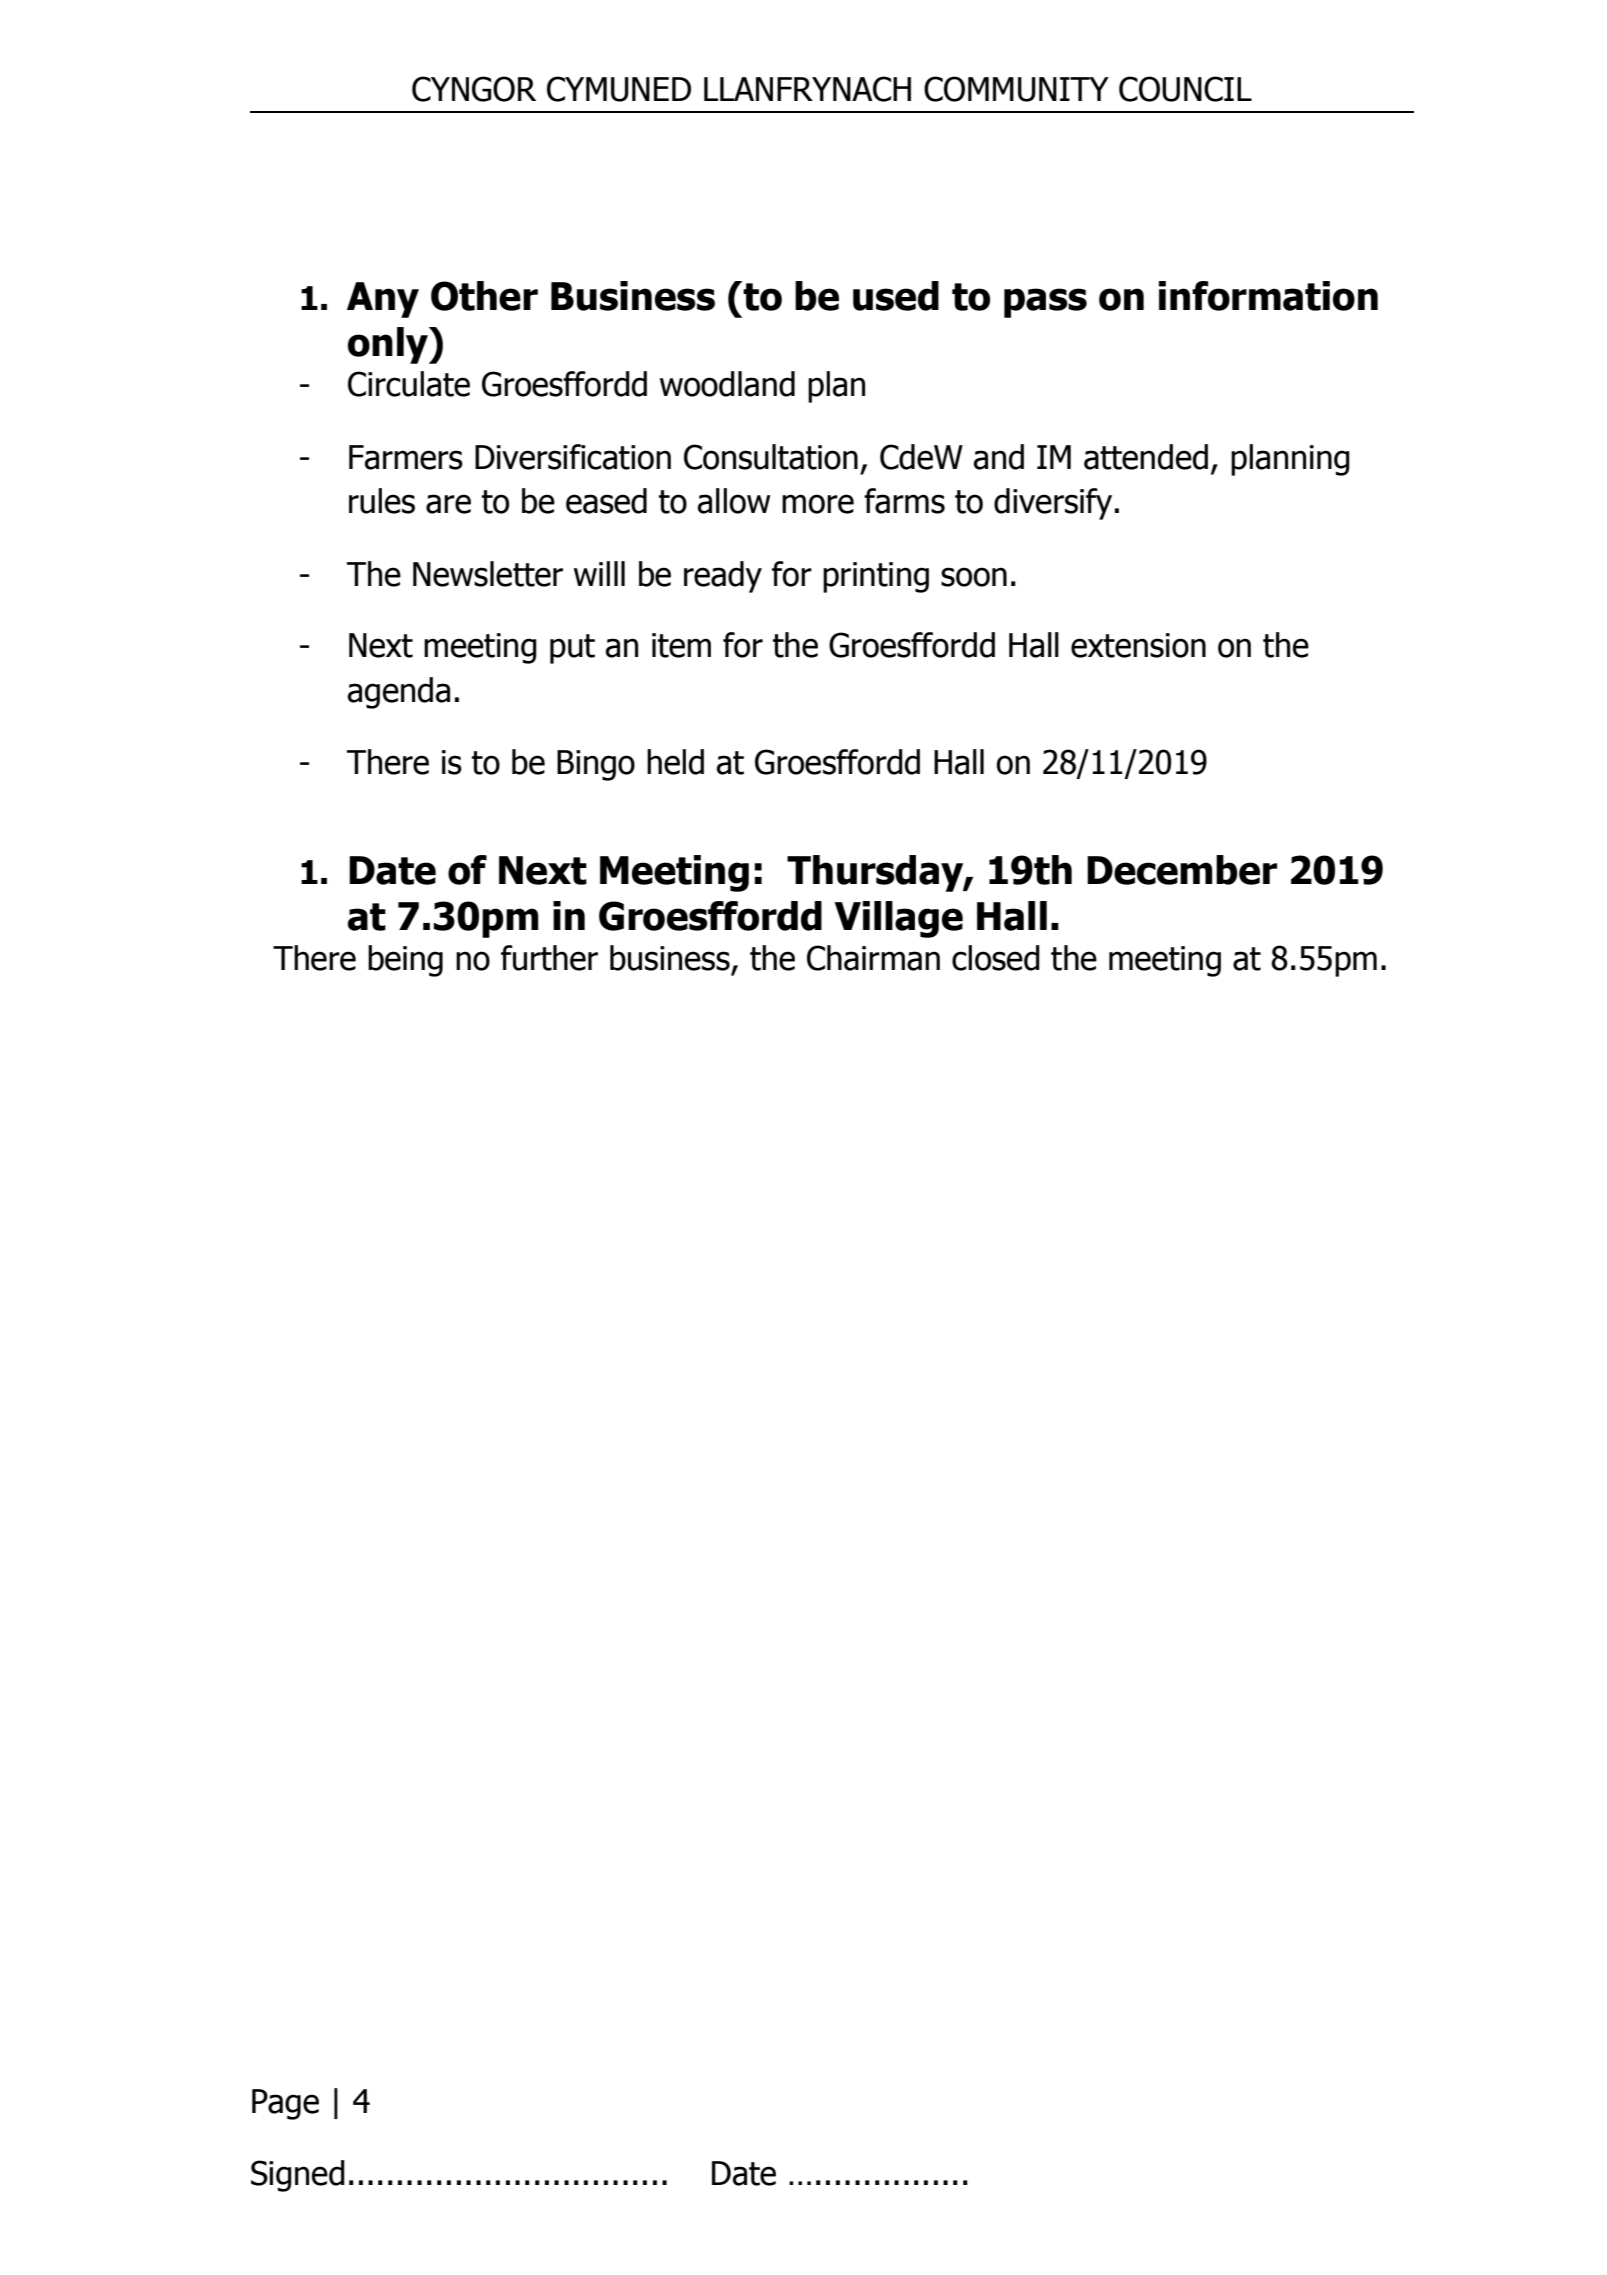  What do you see at coordinates (898, 919) in the page?
I see `Village` at bounding box center [898, 919].
